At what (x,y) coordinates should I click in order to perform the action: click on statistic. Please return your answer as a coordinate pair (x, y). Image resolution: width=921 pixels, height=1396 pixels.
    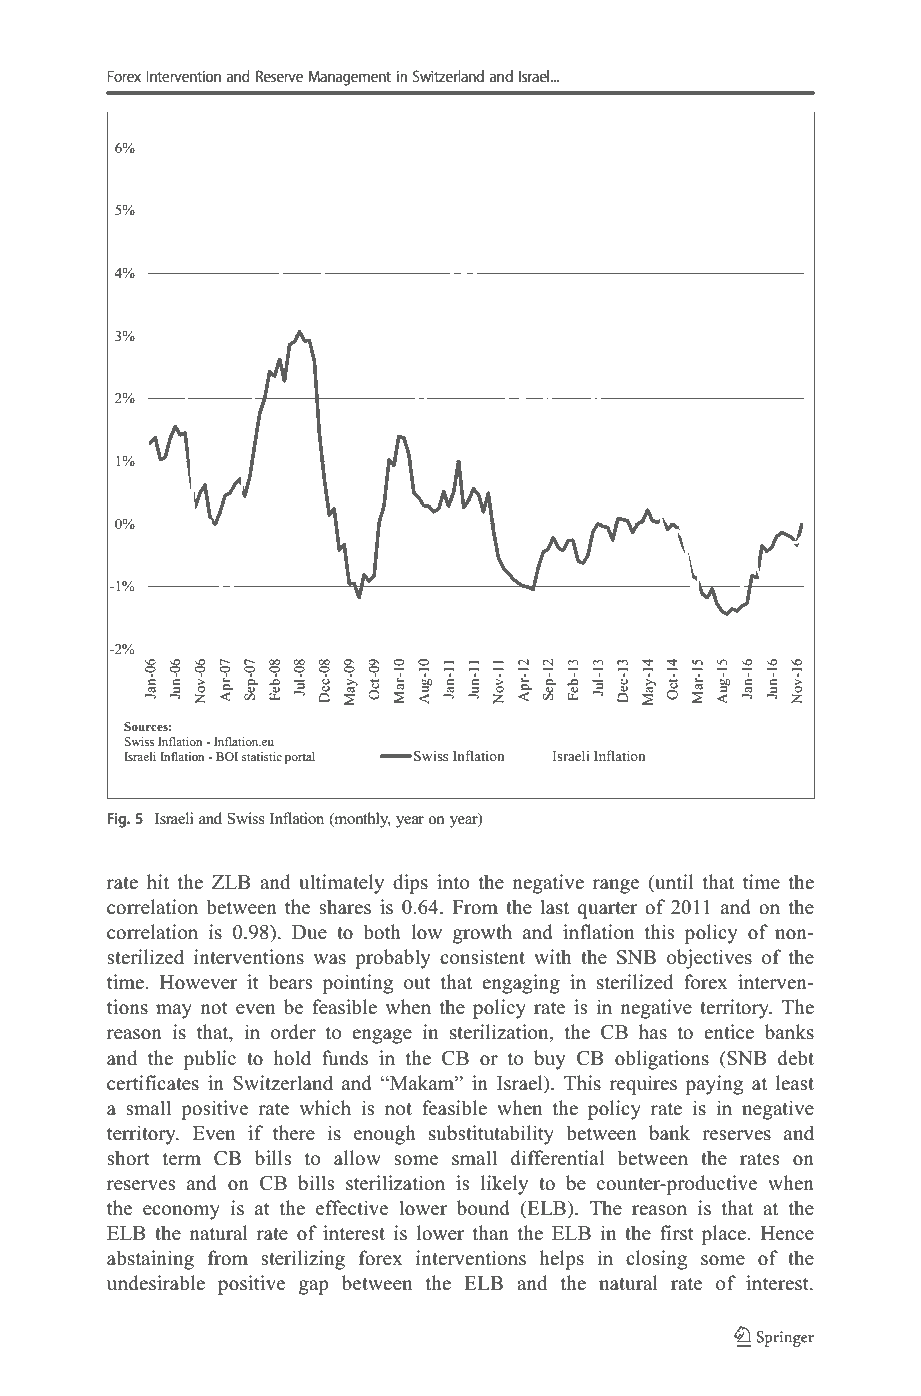
    Looking at the image, I should click on (262, 756).
